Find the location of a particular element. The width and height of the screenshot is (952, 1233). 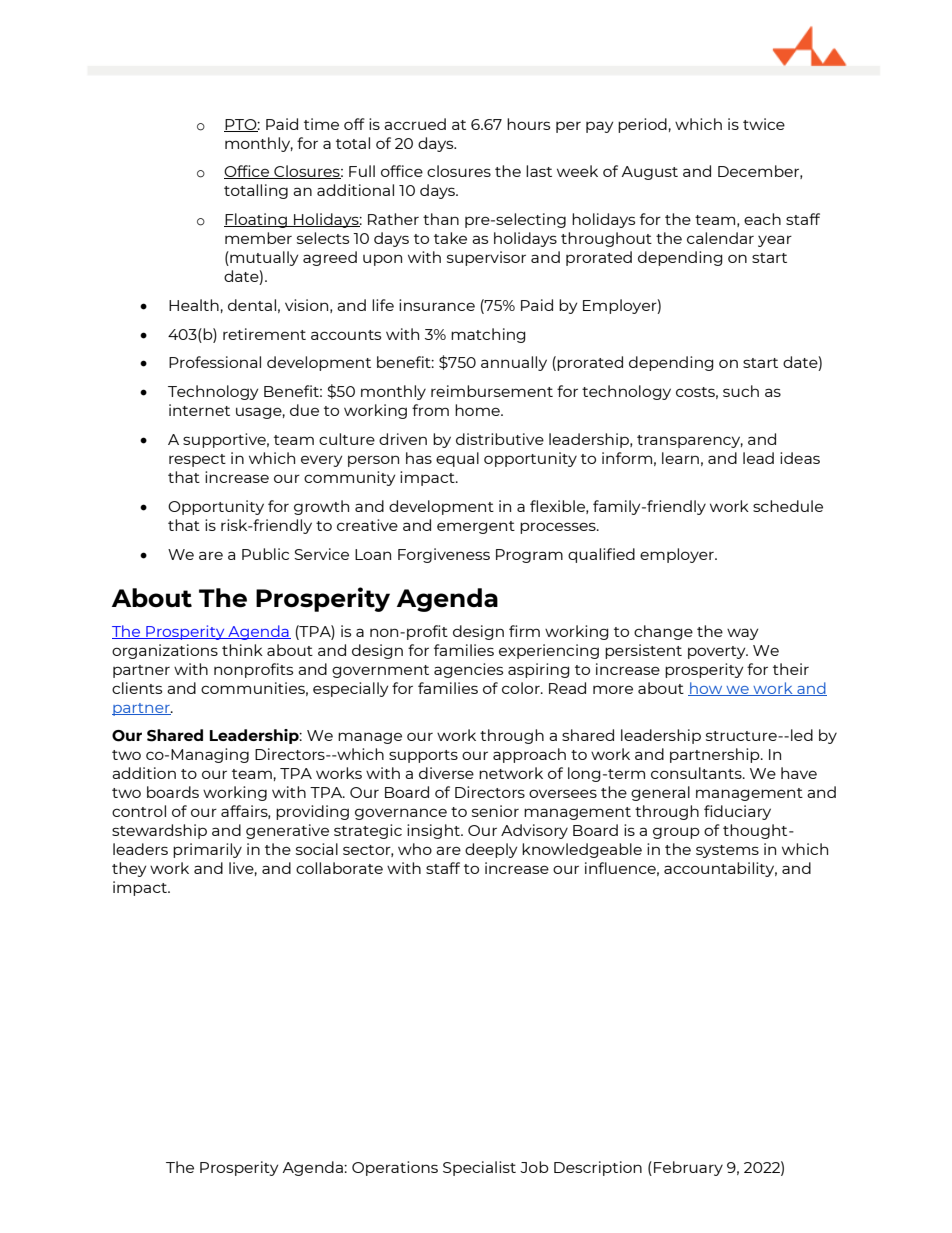

Operations is located at coordinates (395, 1168).
